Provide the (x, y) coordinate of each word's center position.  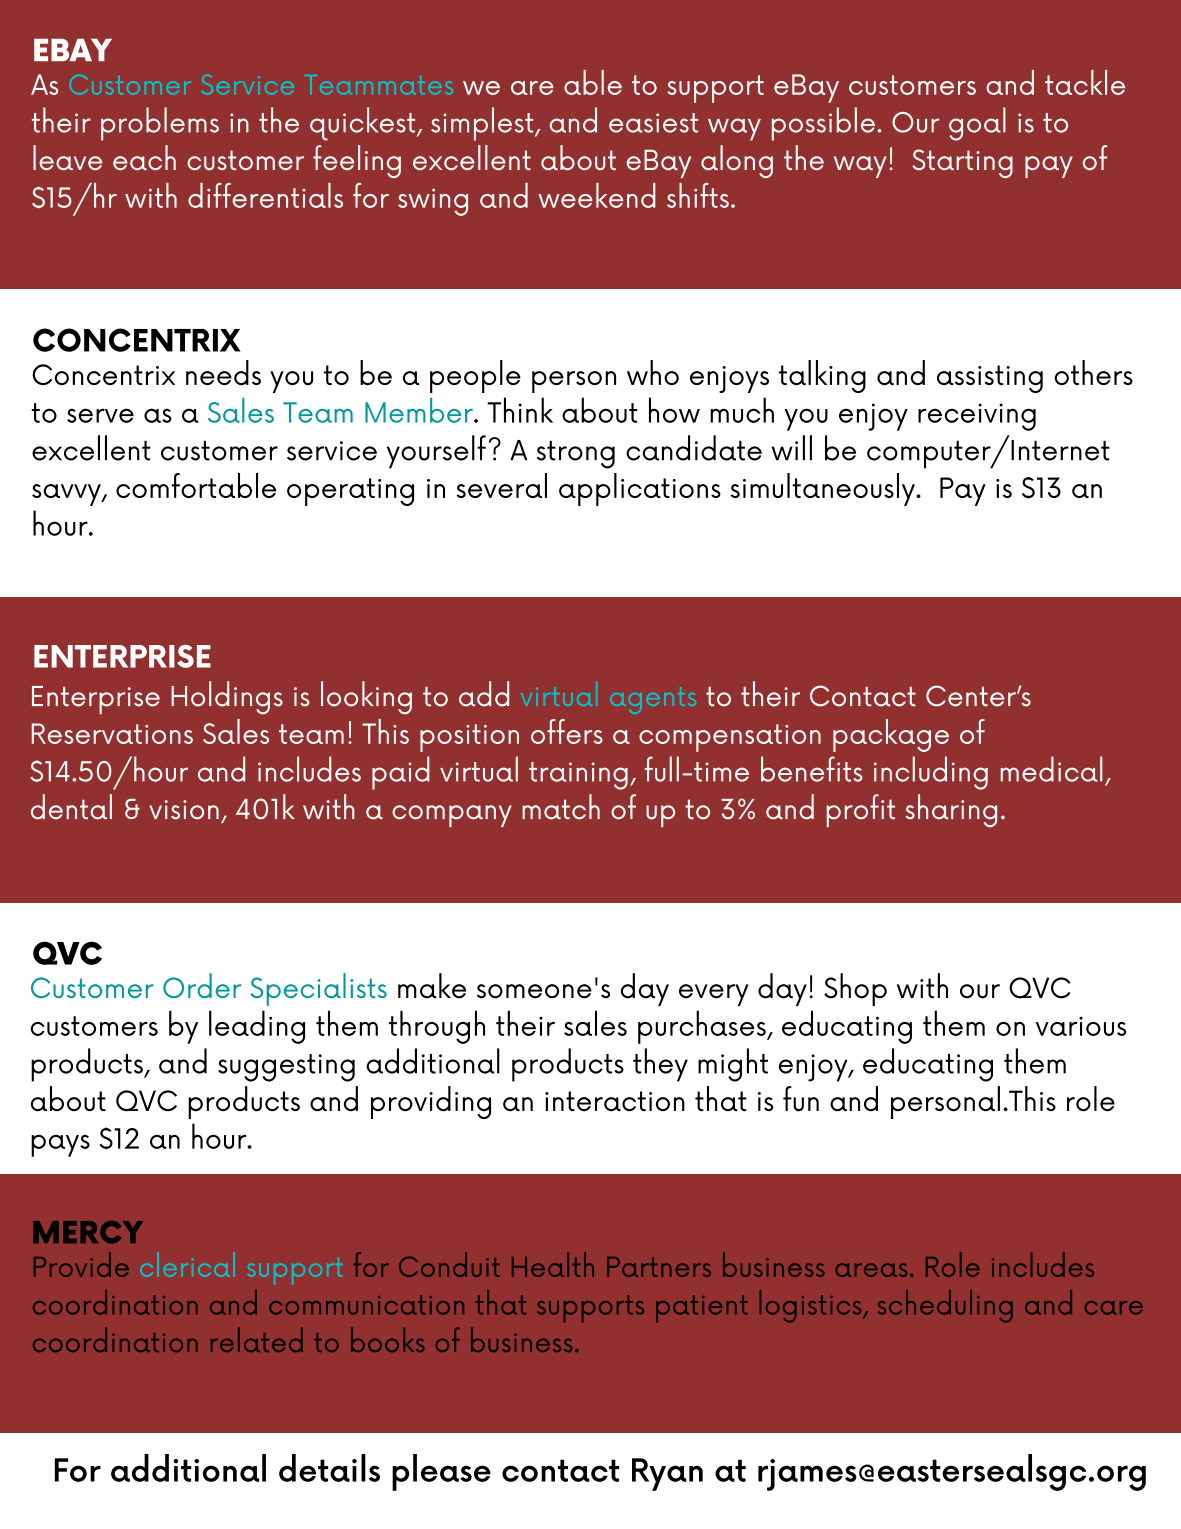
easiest (654, 123)
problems (160, 124)
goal (977, 124)
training (578, 776)
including (931, 773)
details (329, 1468)
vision (184, 810)
